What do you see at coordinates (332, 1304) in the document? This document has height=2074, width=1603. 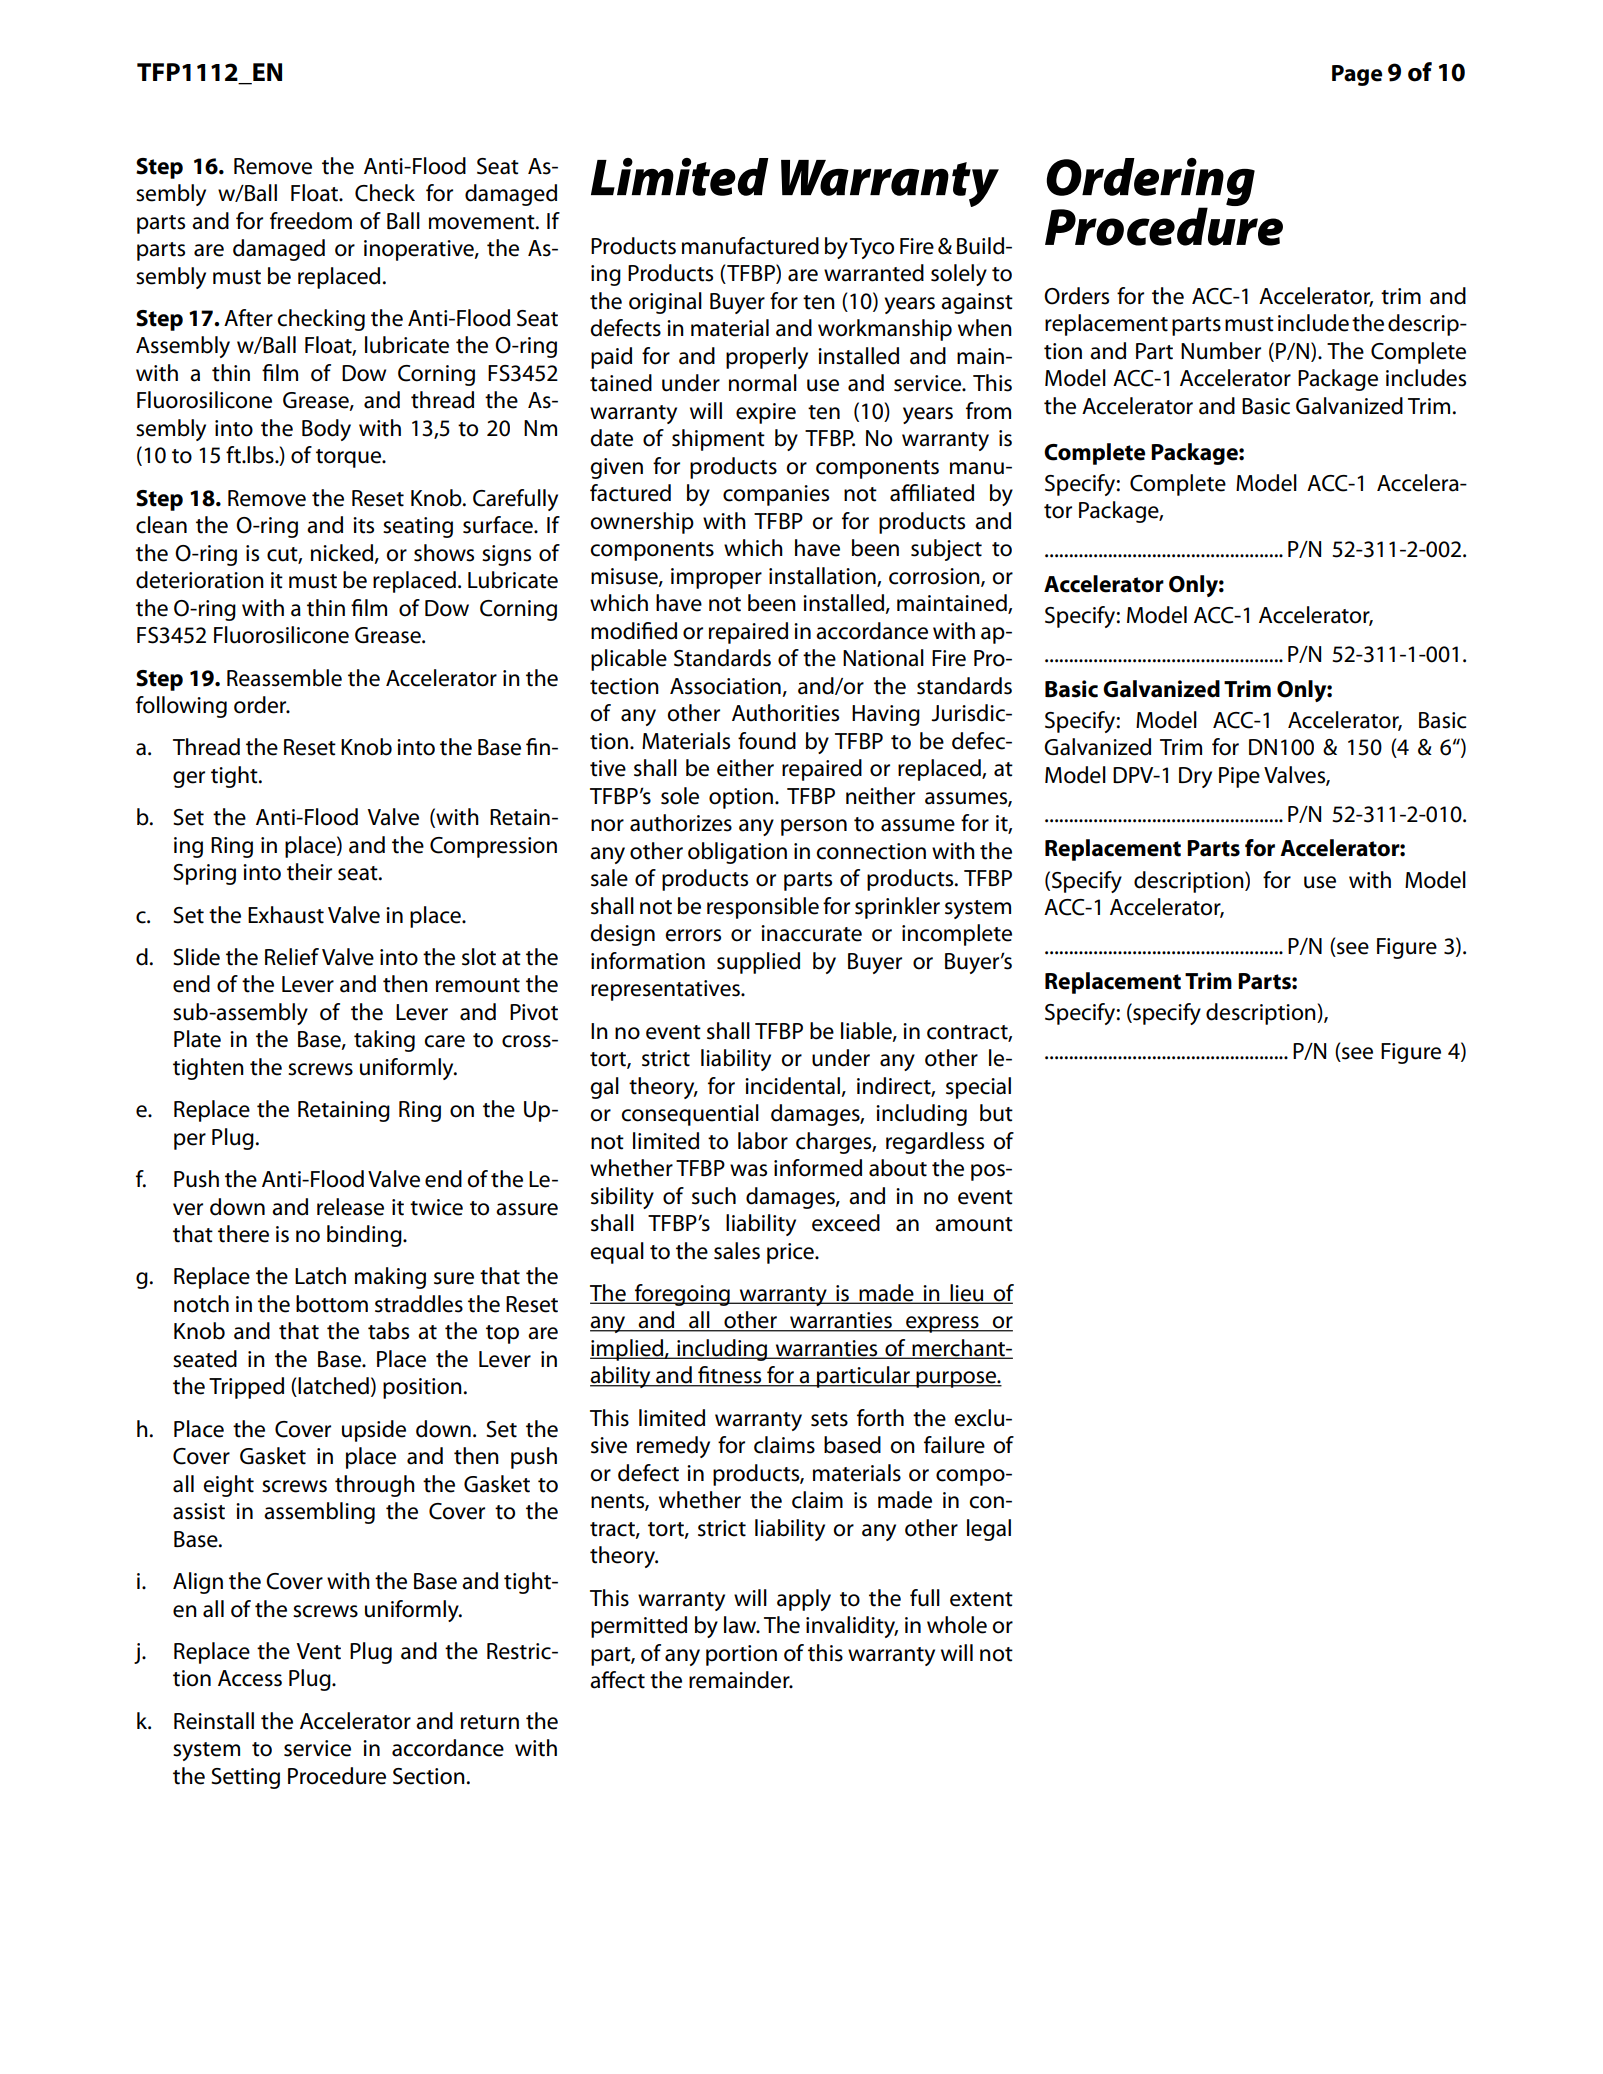 I see `bottom` at bounding box center [332, 1304].
